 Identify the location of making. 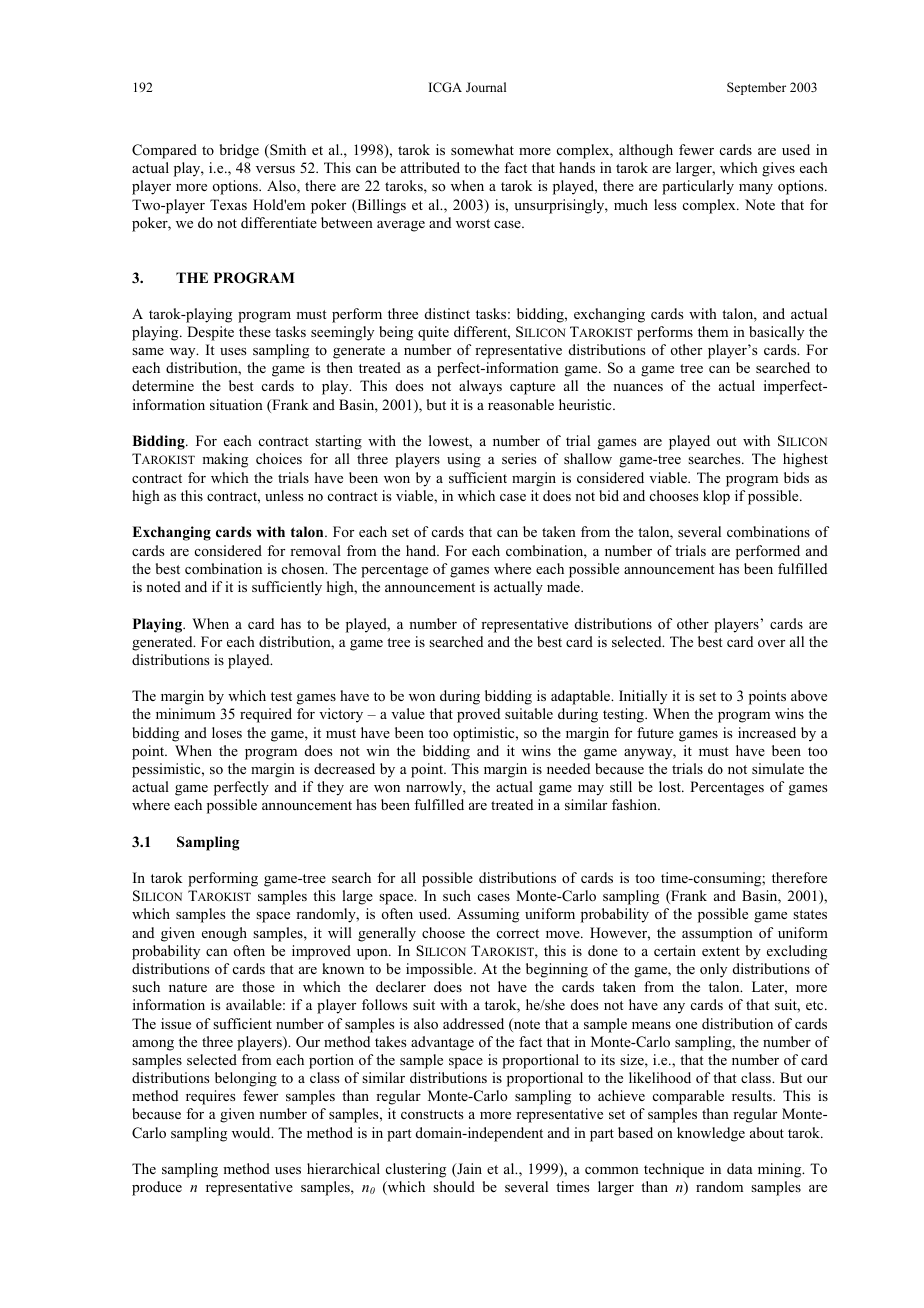
(225, 460).
